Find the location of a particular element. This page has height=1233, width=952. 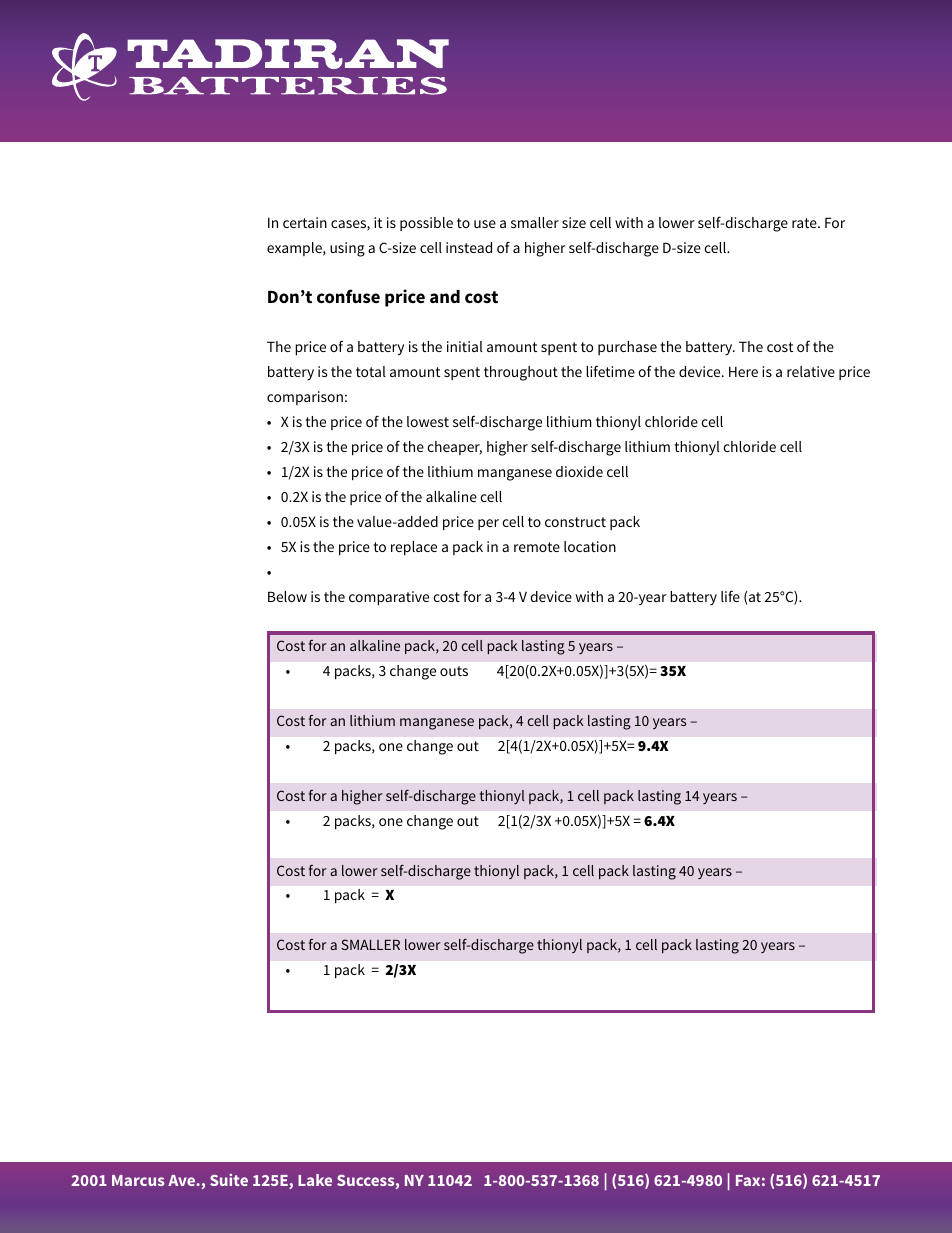

instead is located at coordinates (469, 247).
